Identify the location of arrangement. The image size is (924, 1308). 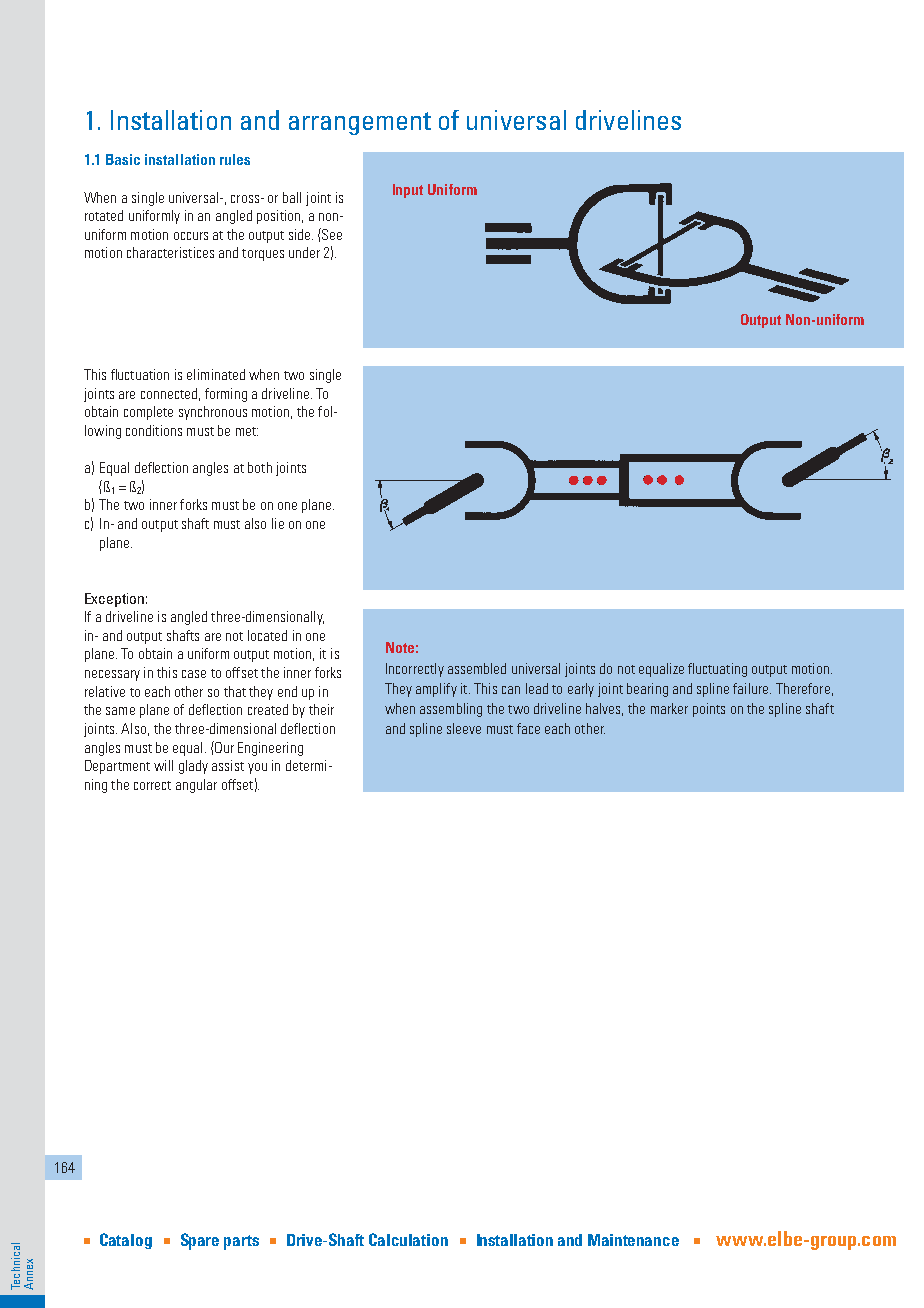
(360, 123).
